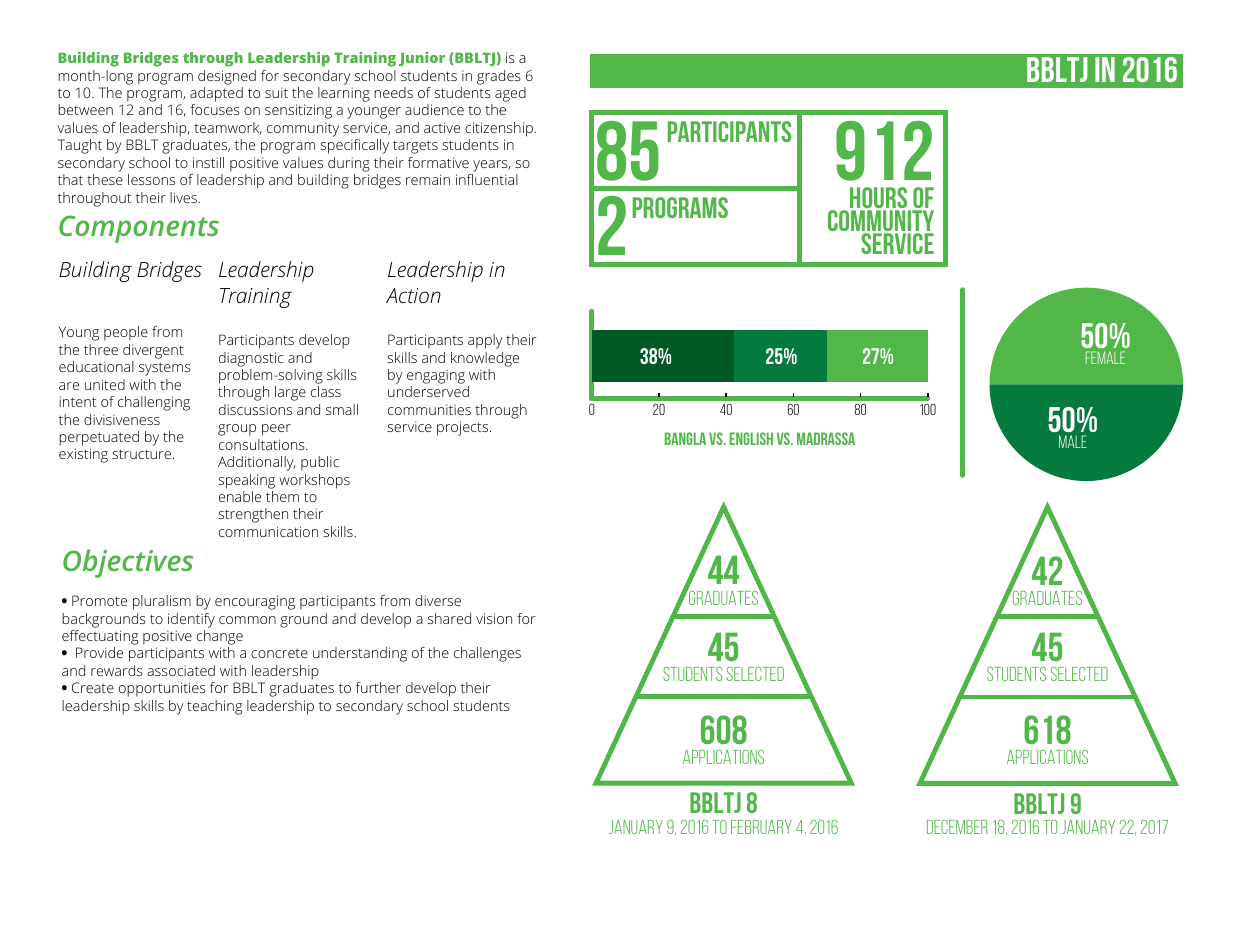 This screenshot has width=1243, height=952. I want to click on grades, so click(499, 77).
